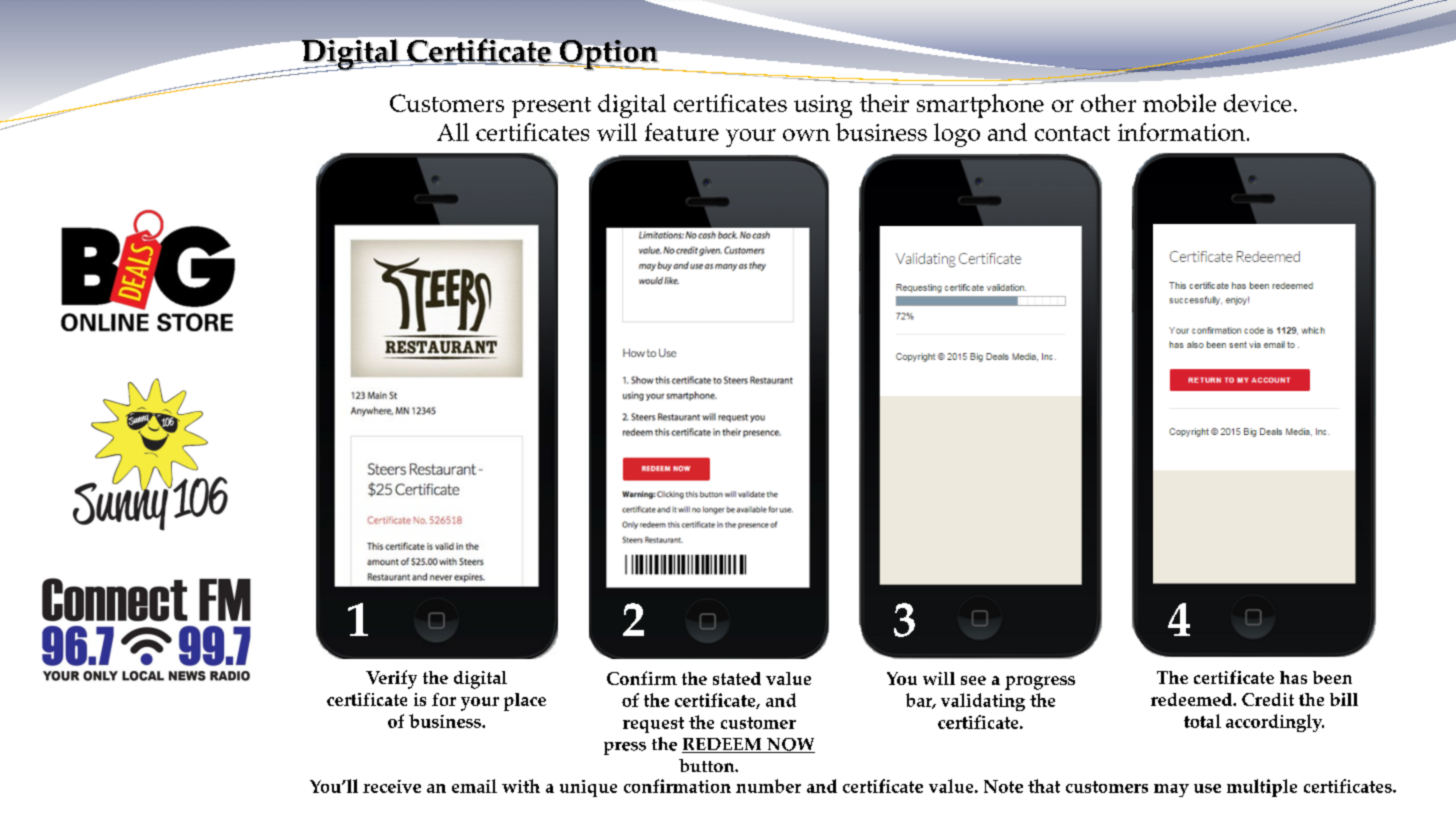  I want to click on see, so click(973, 680).
